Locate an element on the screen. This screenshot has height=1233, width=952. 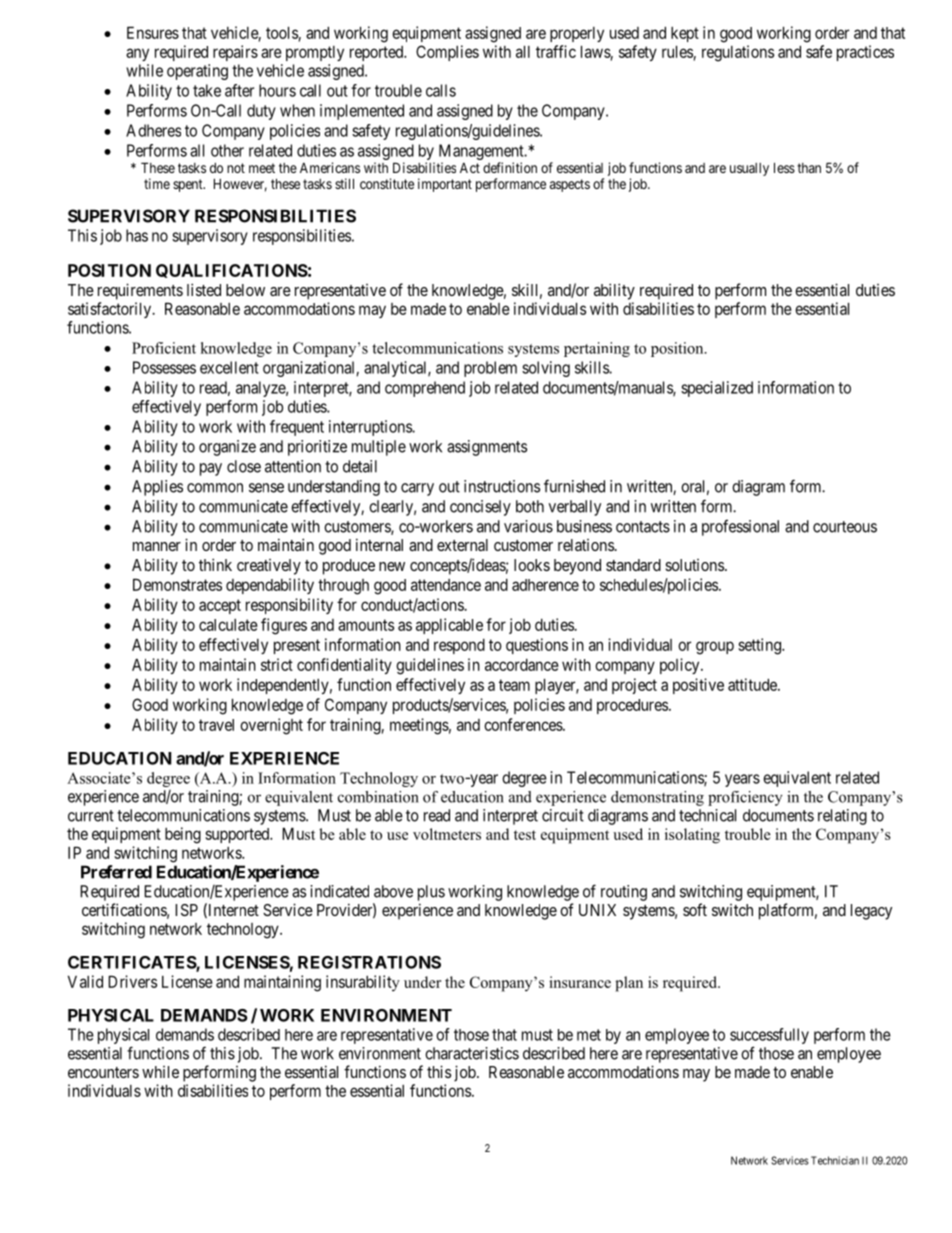
test is located at coordinates (525, 835).
